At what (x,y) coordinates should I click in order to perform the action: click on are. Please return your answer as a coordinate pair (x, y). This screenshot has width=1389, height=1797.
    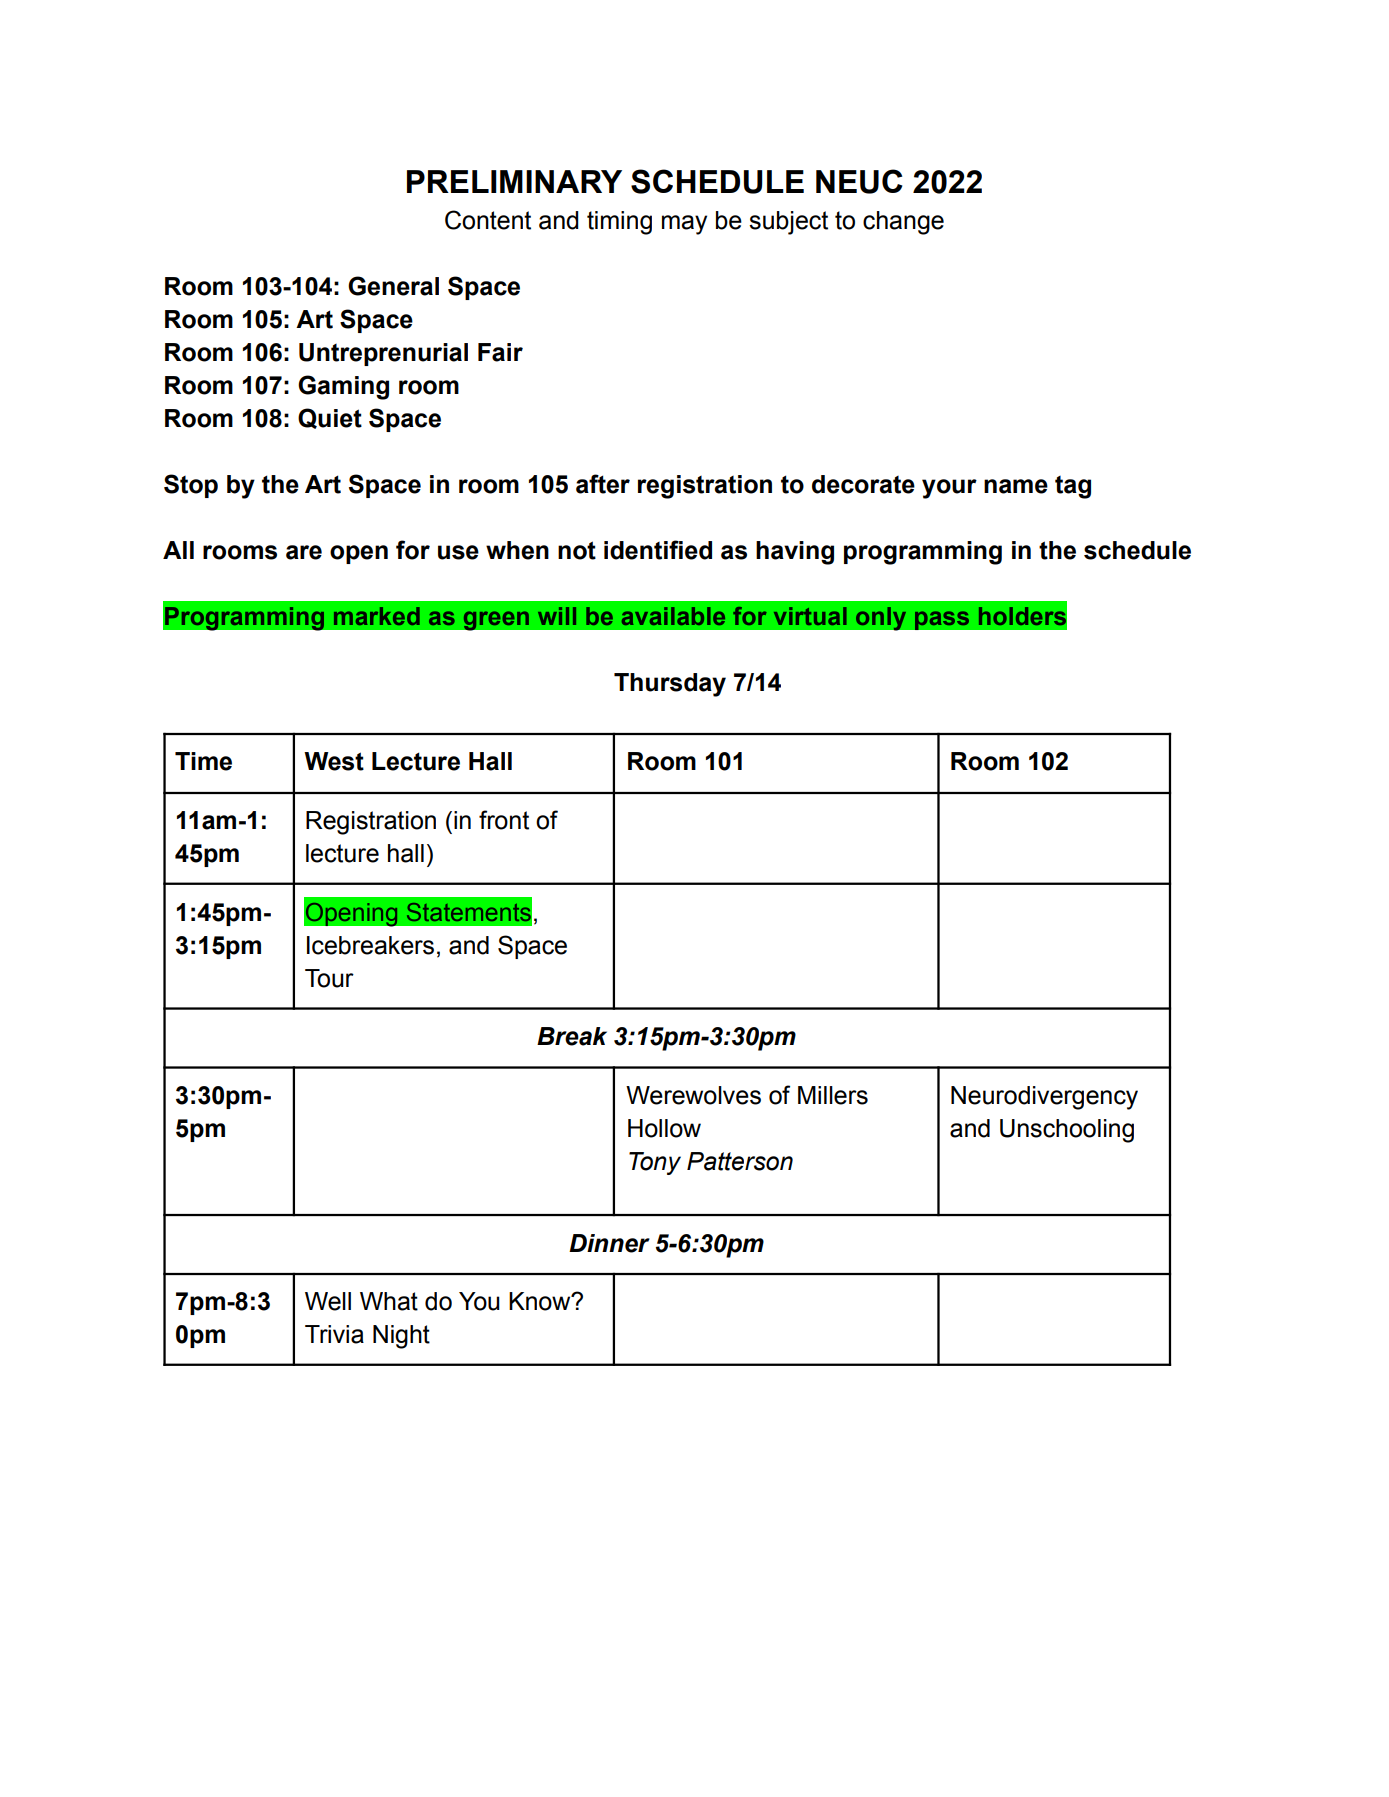
    Looking at the image, I should click on (304, 552).
